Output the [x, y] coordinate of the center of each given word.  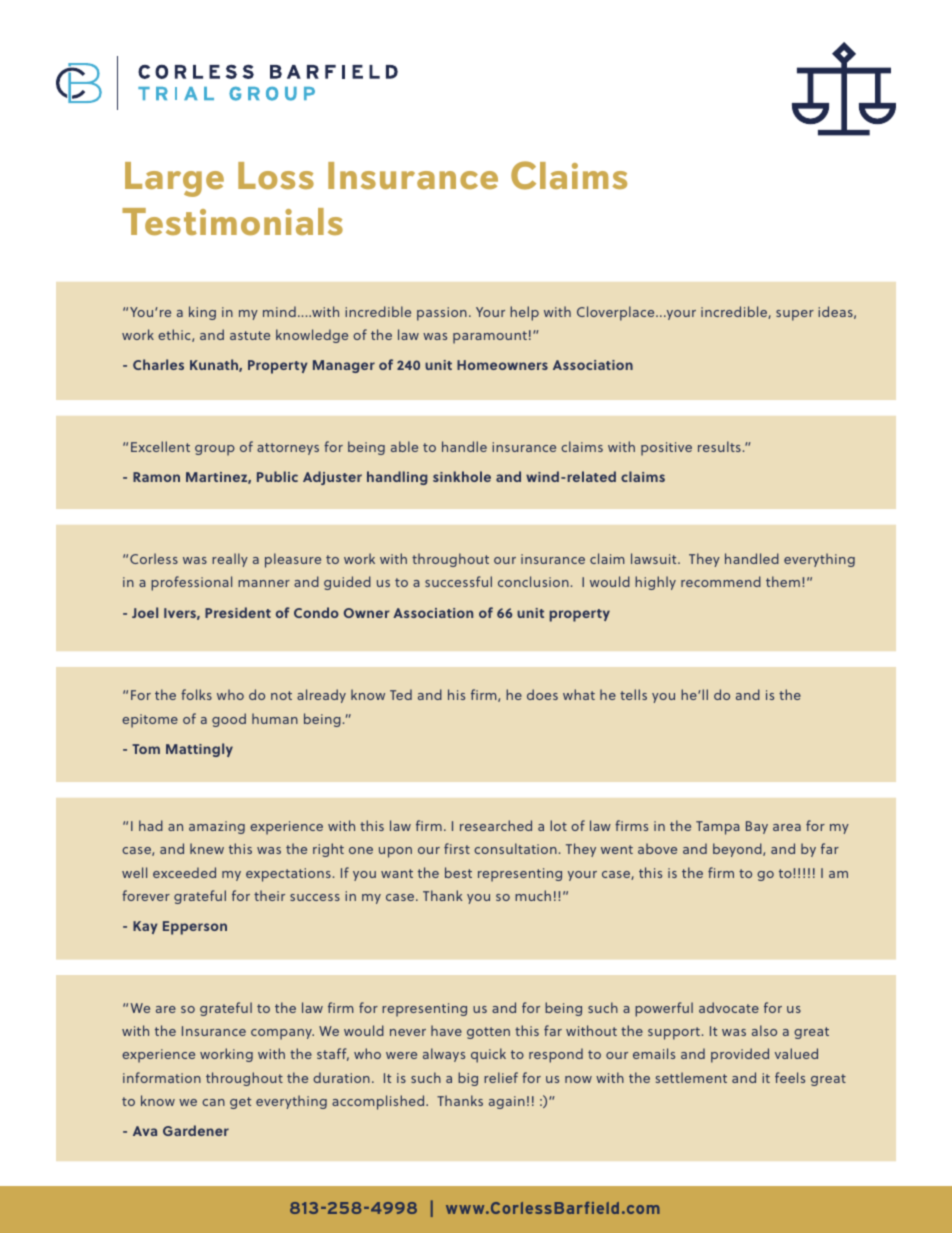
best [458, 872]
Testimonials [232, 221]
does [542, 694]
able [404, 446]
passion [442, 314]
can [213, 1102]
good [229, 720]
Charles [158, 364]
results [719, 446]
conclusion [533, 581]
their [269, 895]
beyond [738, 850]
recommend [721, 581]
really [230, 560]
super [795, 315]
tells [633, 694]
